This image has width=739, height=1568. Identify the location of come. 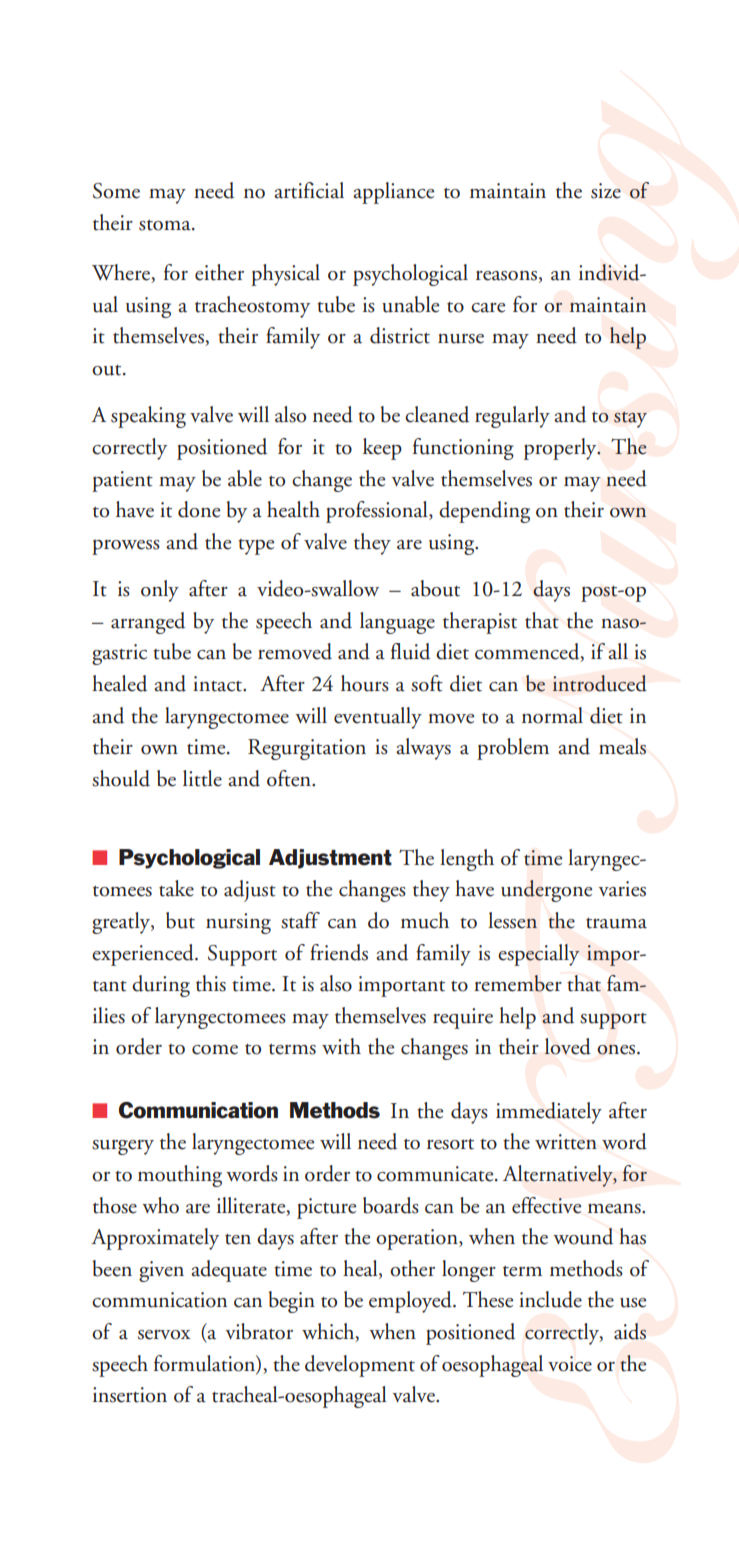
(215, 1050).
